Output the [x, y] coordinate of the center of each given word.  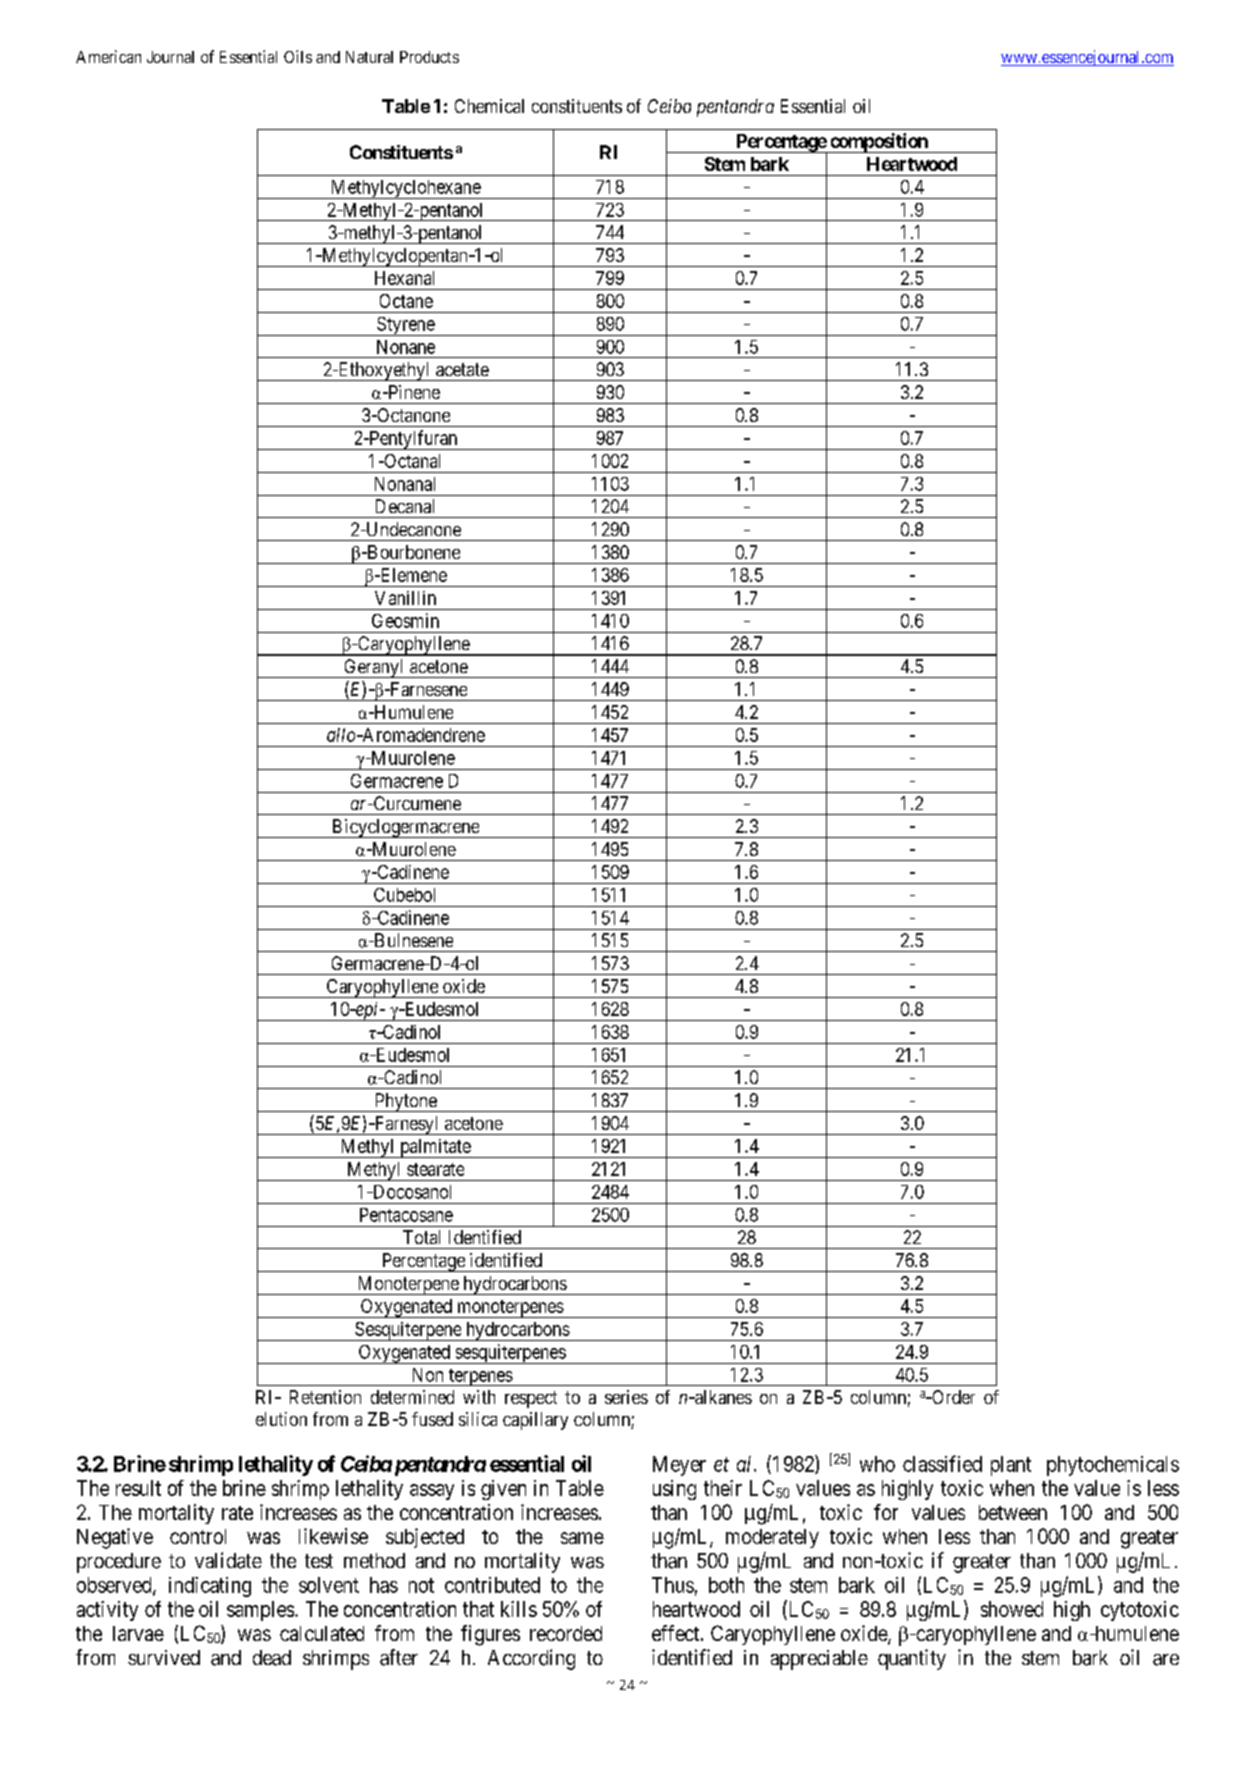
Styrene [405, 326]
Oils [298, 56]
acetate [462, 369]
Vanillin [405, 598]
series [626, 1397]
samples [260, 1611]
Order [952, 1397]
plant [1011, 1466]
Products [429, 57]
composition [879, 143]
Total [421, 1237]
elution [281, 1419]
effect [677, 1633]
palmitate [435, 1148]
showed [1012, 1609]
